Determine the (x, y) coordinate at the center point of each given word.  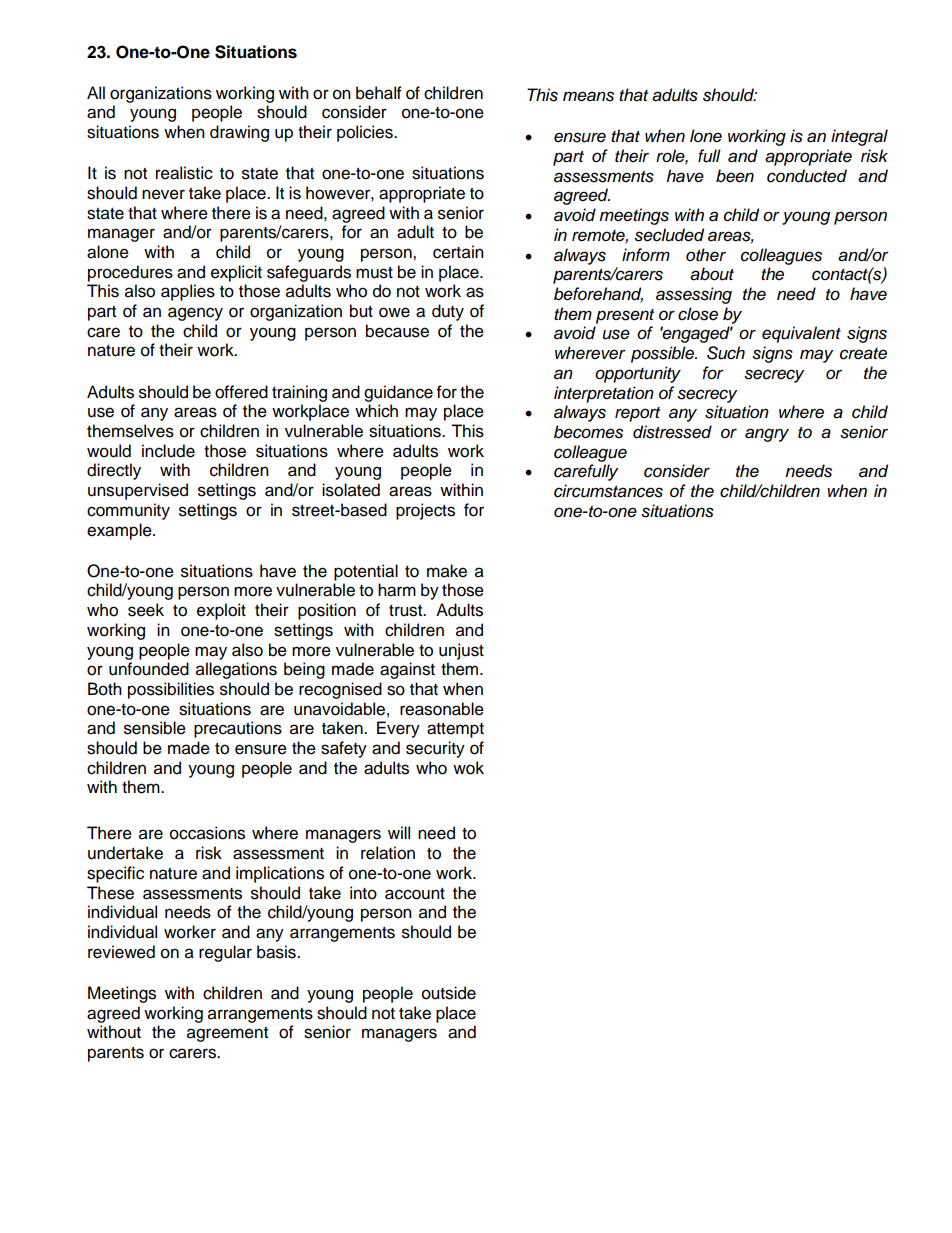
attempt (455, 730)
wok (468, 768)
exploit (221, 611)
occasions (207, 833)
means (588, 96)
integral (859, 137)
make (447, 571)
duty (448, 312)
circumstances (608, 491)
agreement (227, 1034)
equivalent (801, 334)
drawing (239, 133)
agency (195, 314)
